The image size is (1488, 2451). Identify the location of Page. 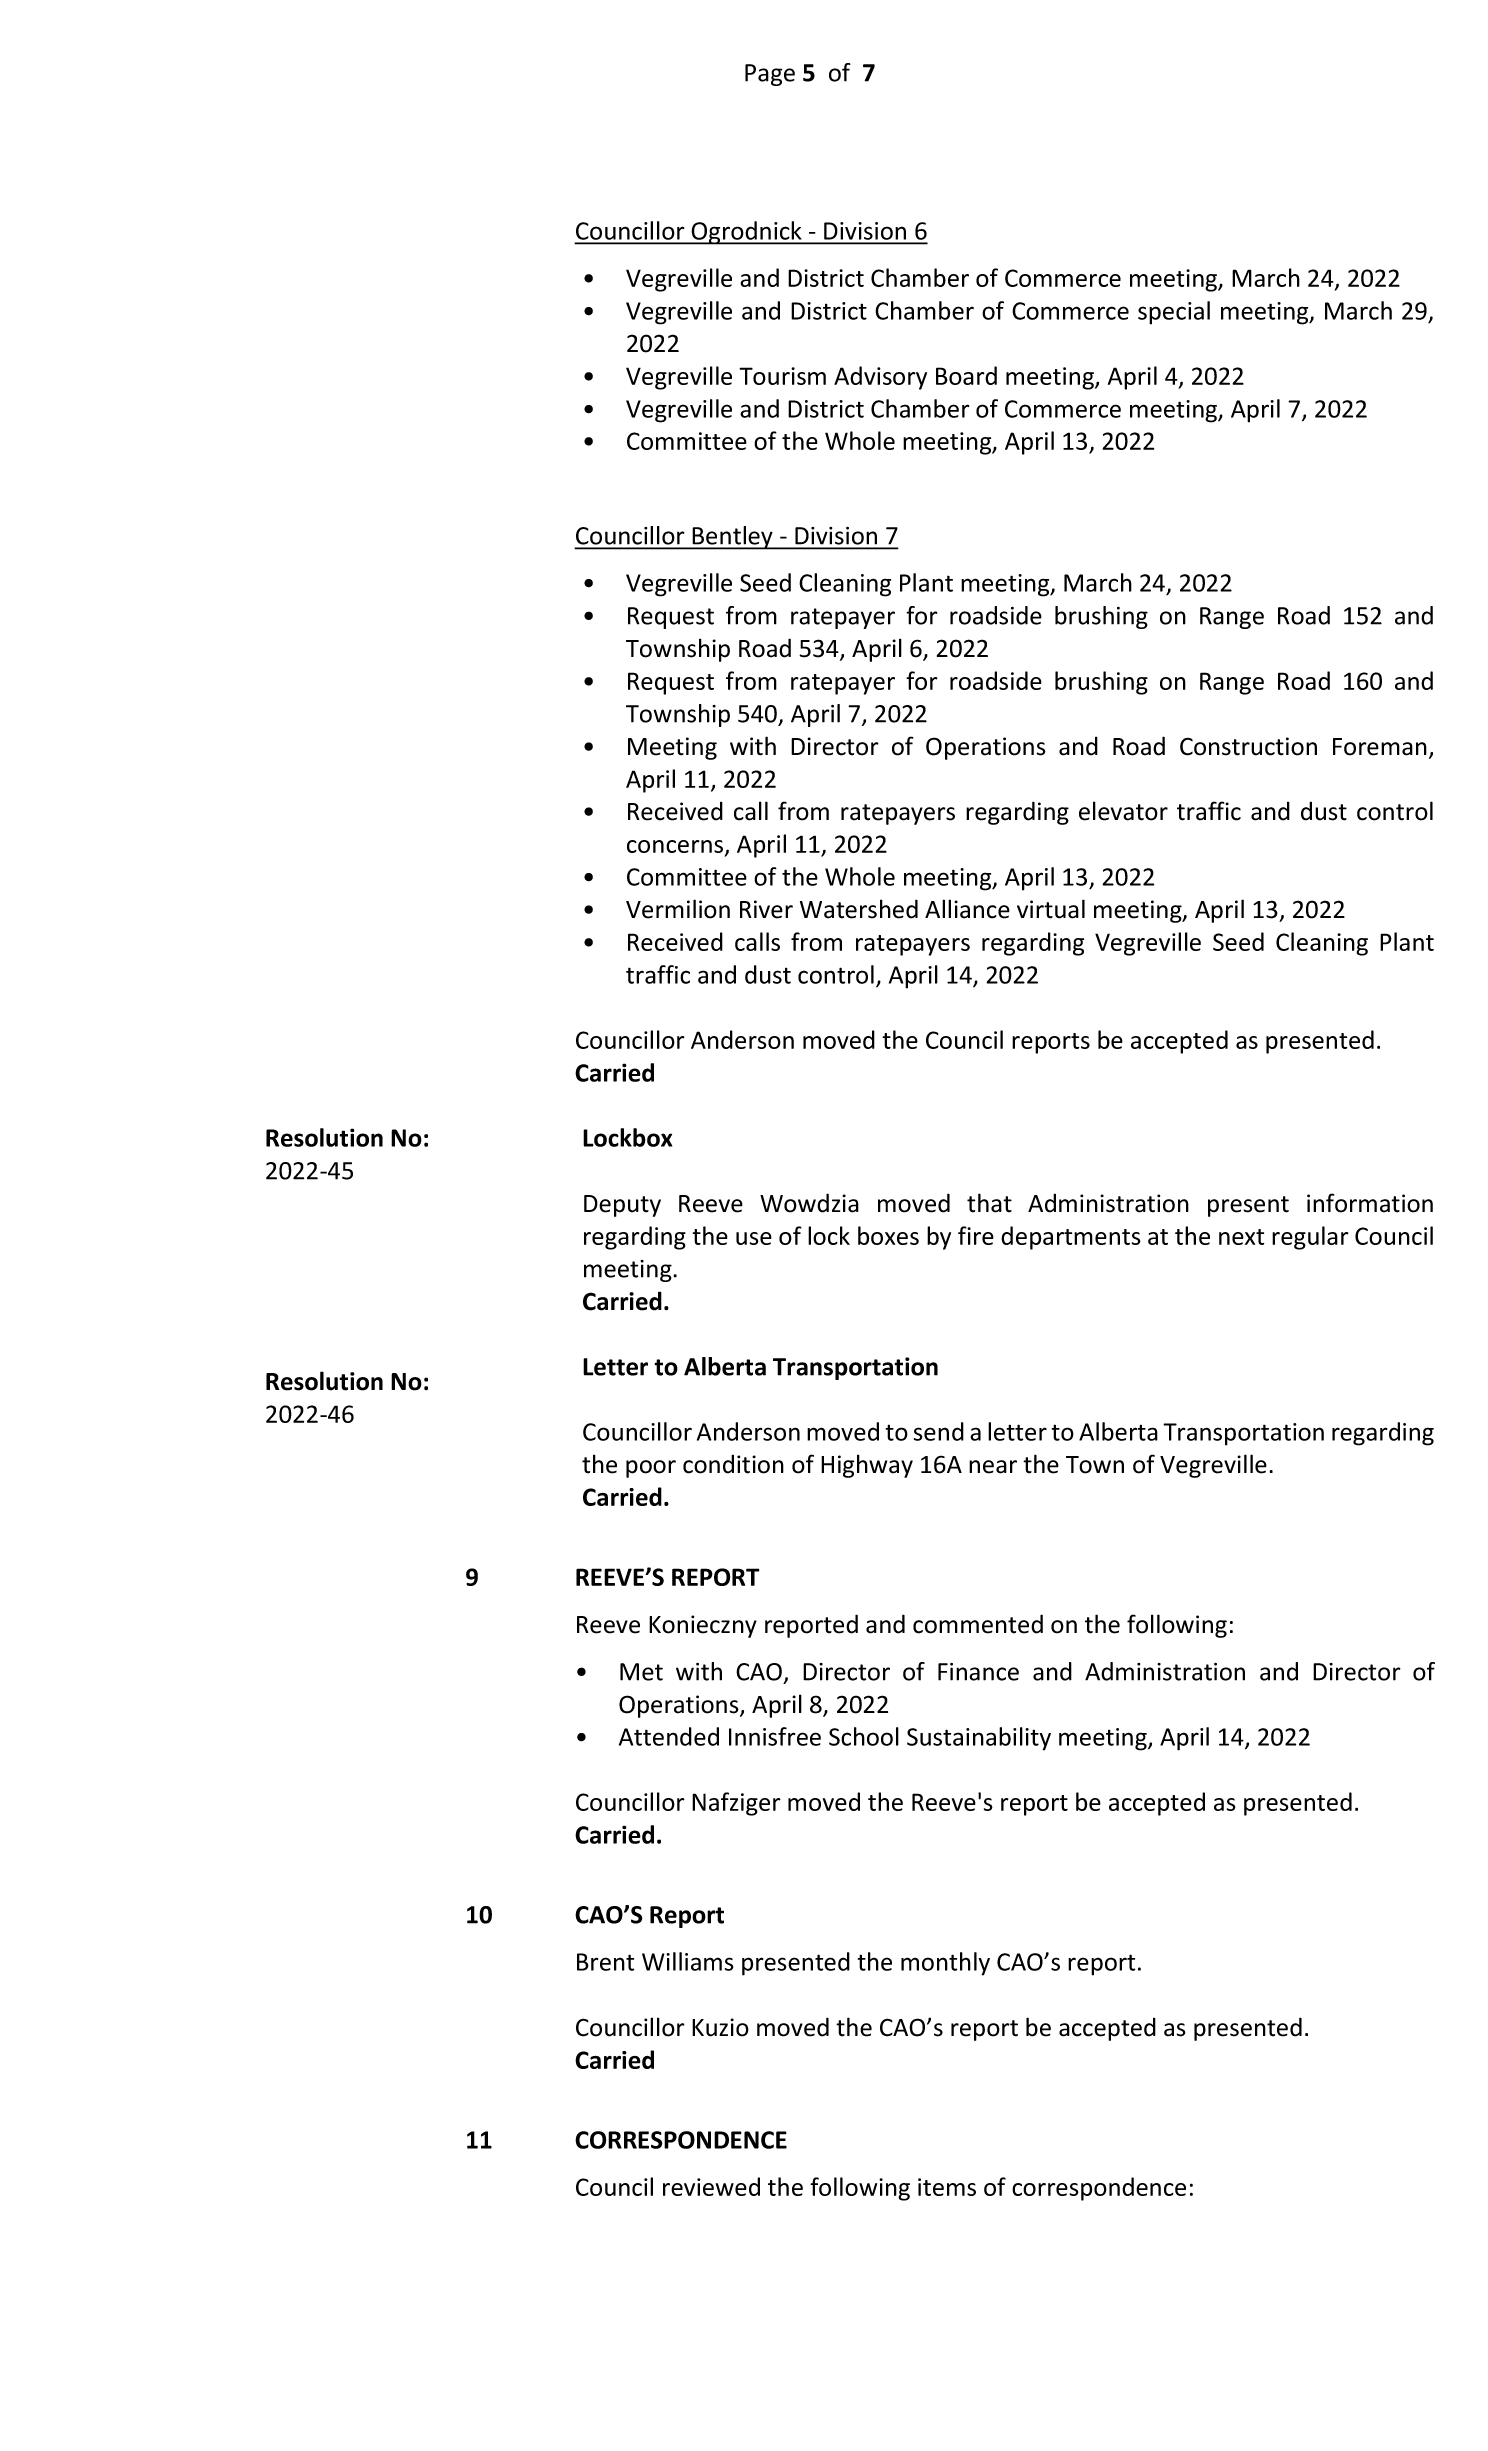
(770, 75).
